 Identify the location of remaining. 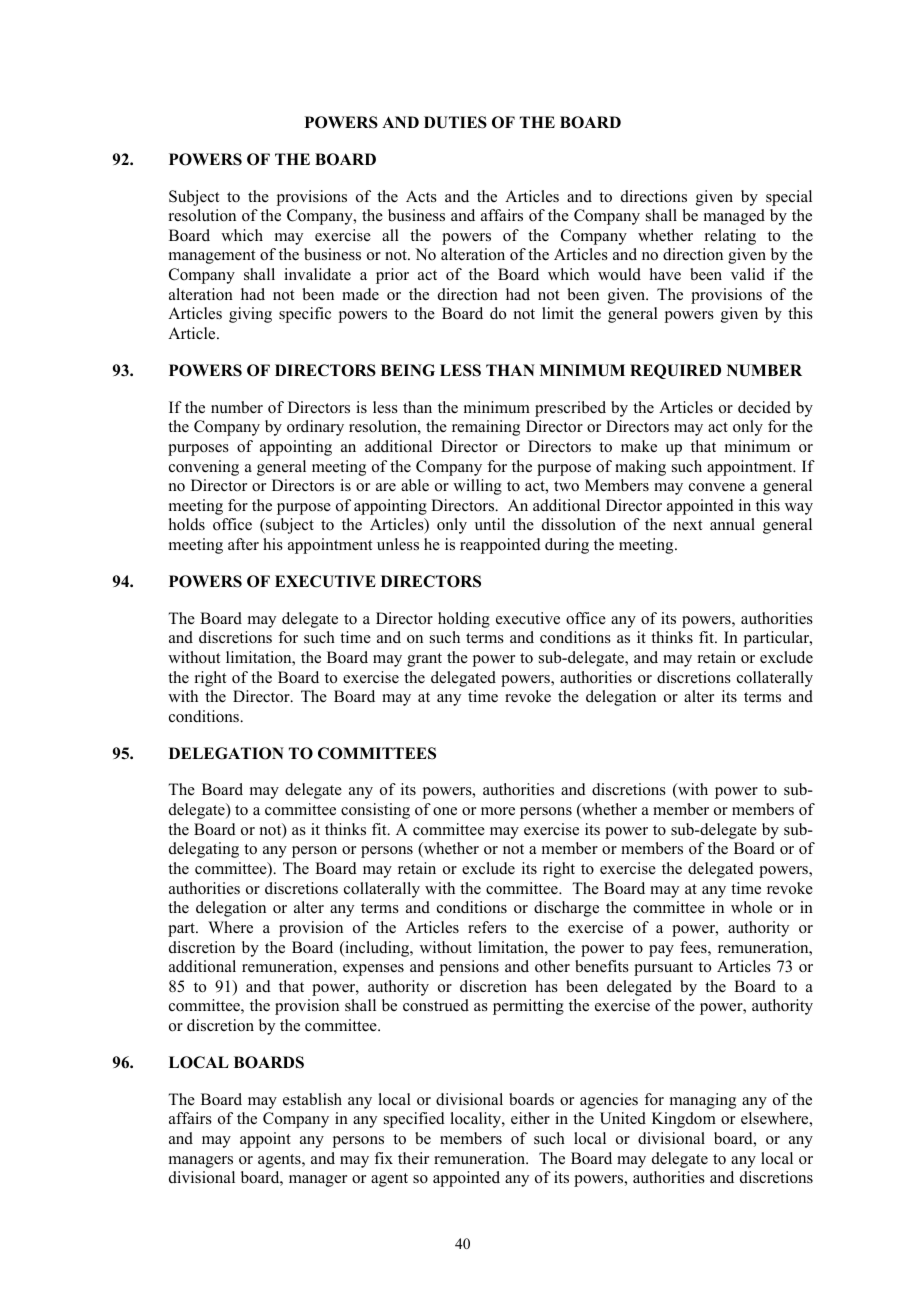
(486, 428).
